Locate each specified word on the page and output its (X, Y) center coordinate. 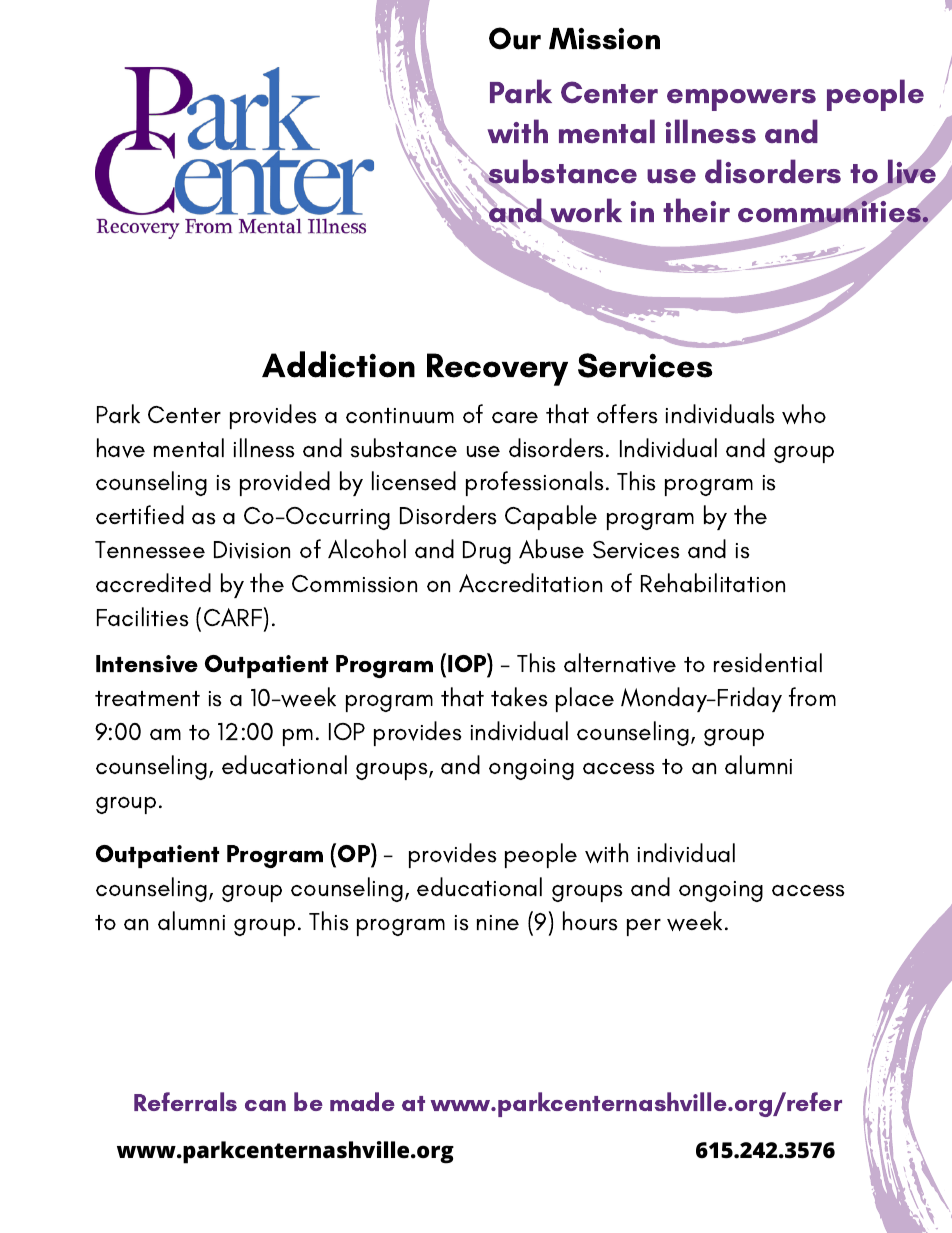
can (265, 1105)
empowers (741, 100)
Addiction (338, 364)
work (585, 212)
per (644, 927)
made (362, 1101)
